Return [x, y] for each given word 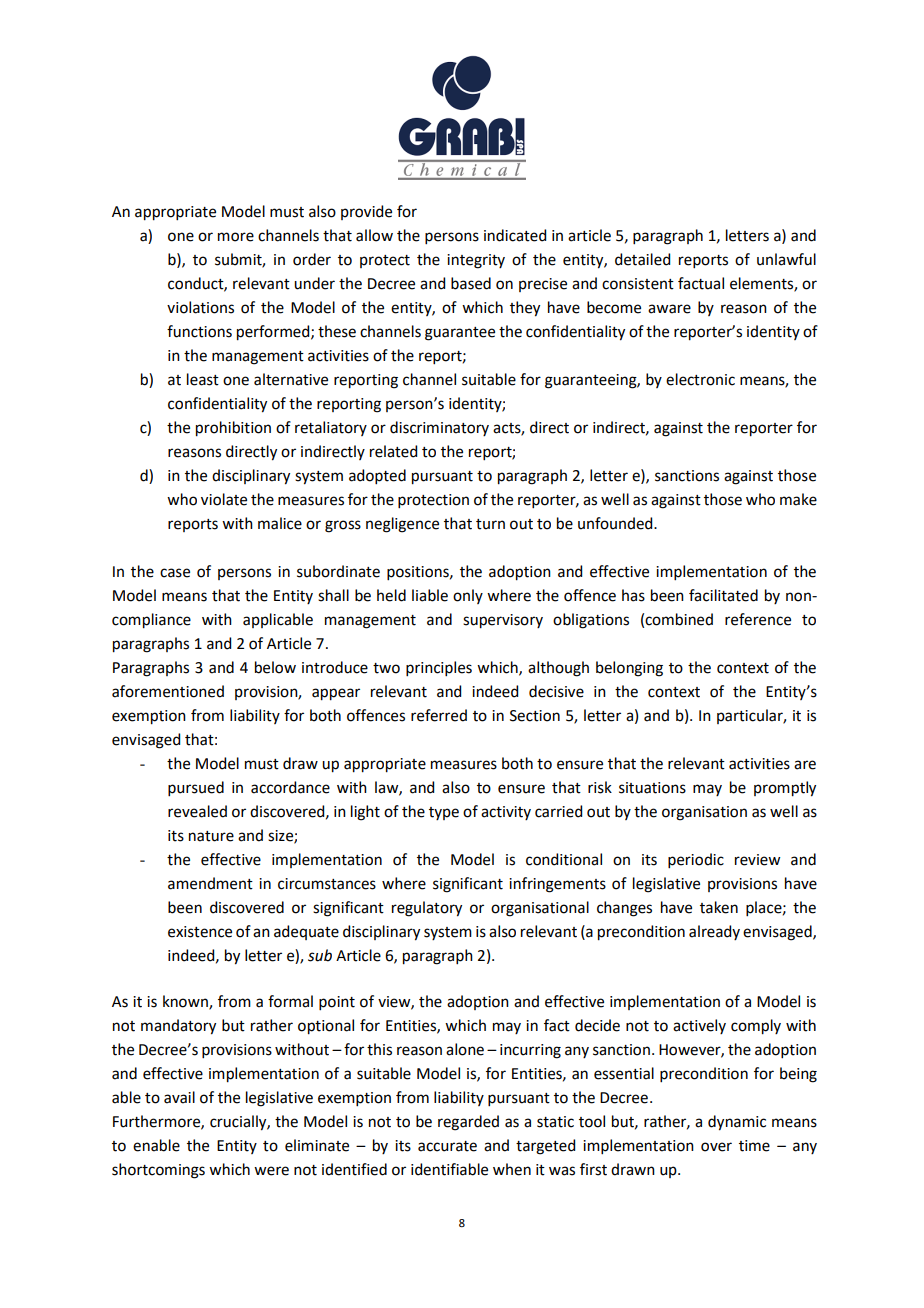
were [271, 1171]
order [312, 259]
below [275, 667]
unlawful [786, 259]
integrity [476, 261]
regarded [468, 1123]
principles [439, 668]
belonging [629, 669]
